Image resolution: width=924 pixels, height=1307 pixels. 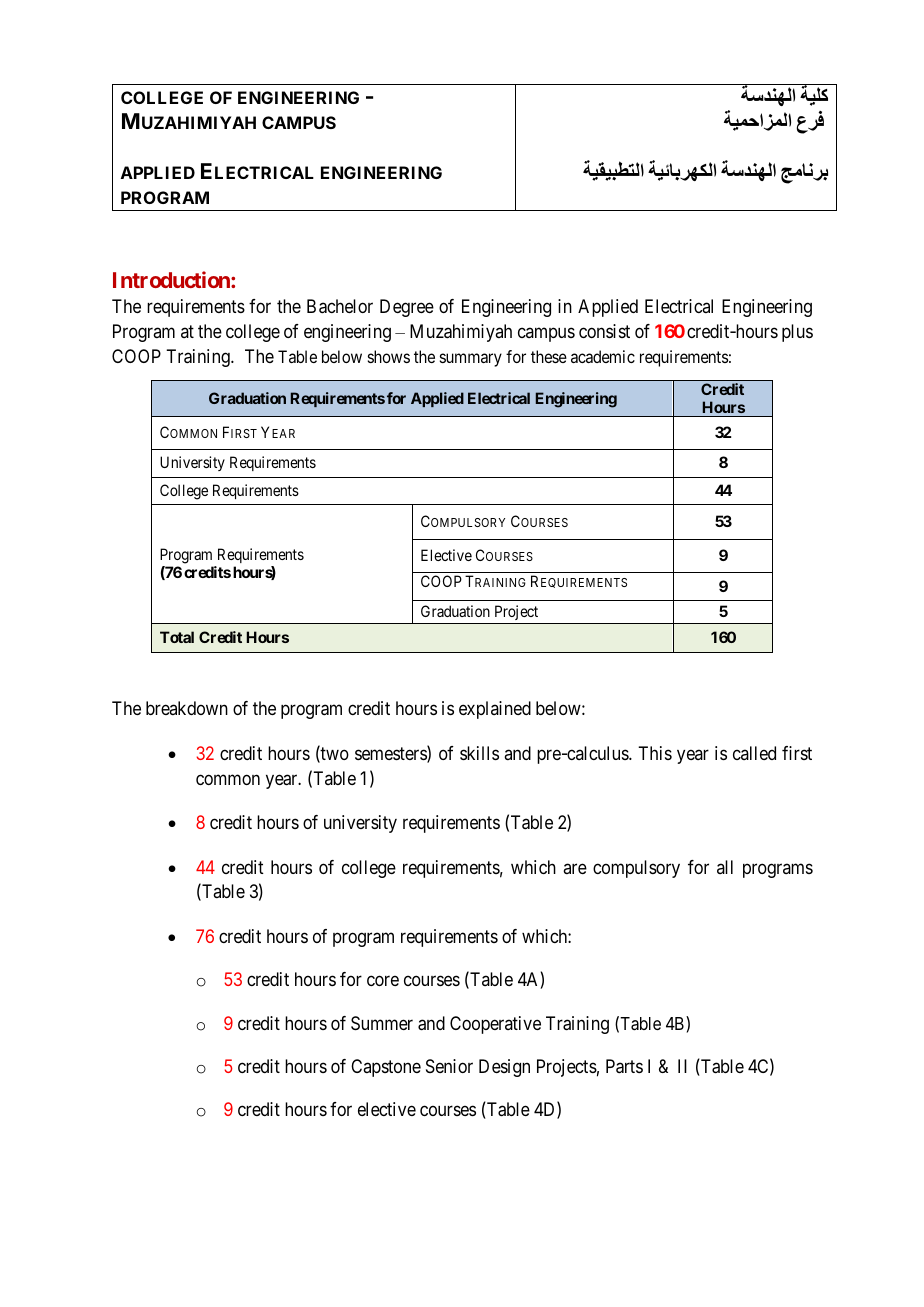 I want to click on Parts, so click(x=624, y=1066).
